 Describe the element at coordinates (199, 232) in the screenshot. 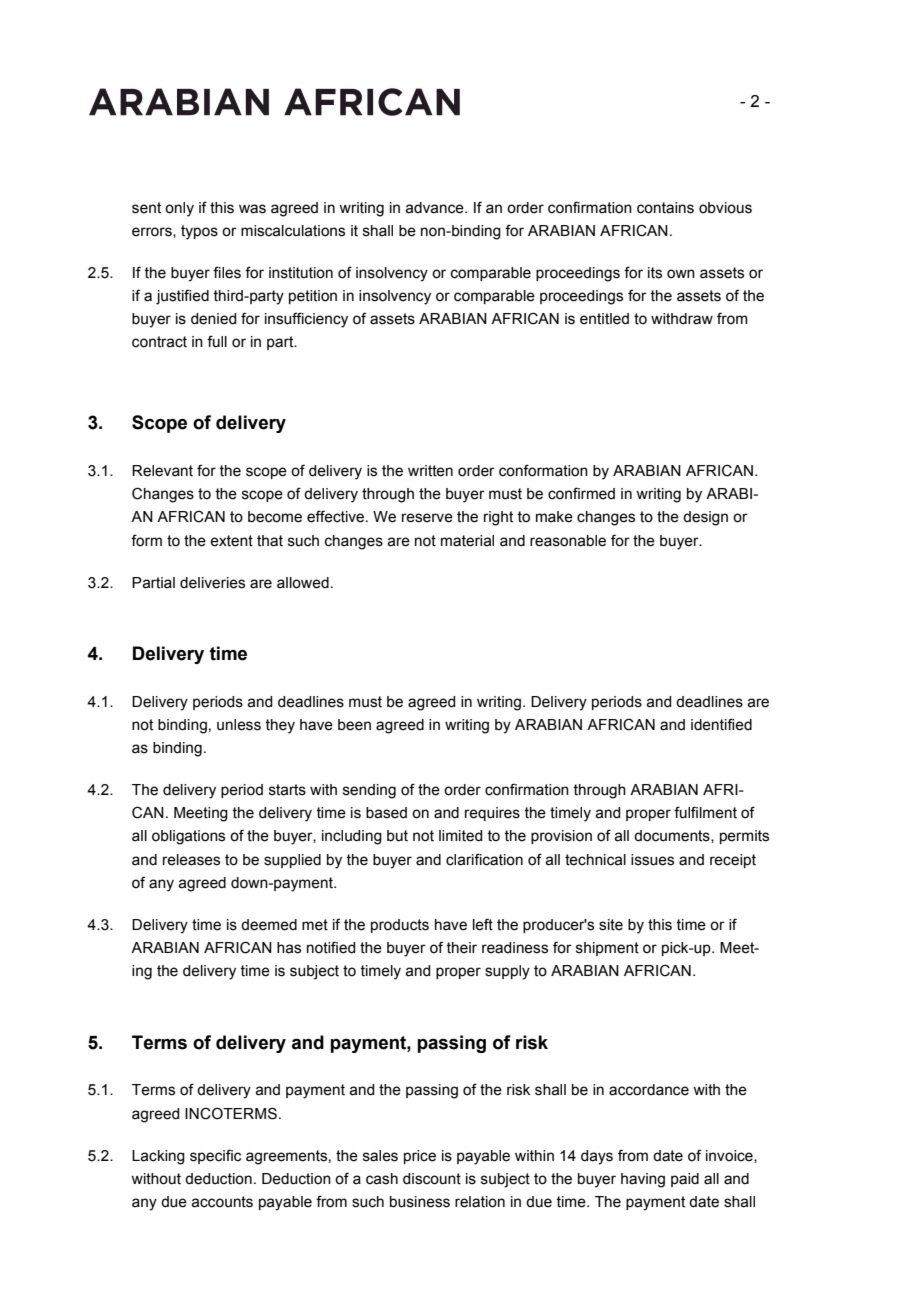

I see `typos` at that location.
